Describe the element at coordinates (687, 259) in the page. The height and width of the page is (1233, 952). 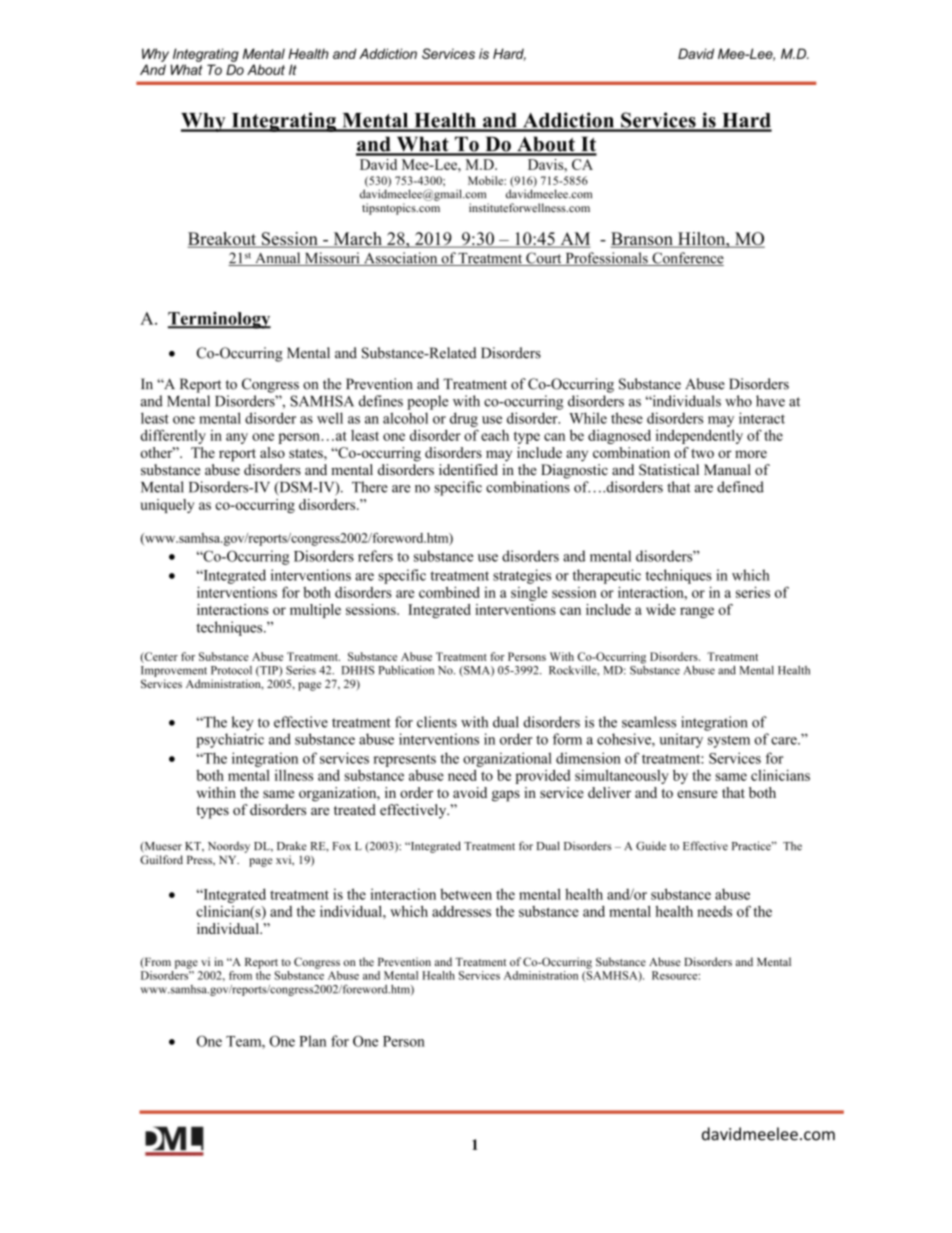
I see `Conference` at that location.
